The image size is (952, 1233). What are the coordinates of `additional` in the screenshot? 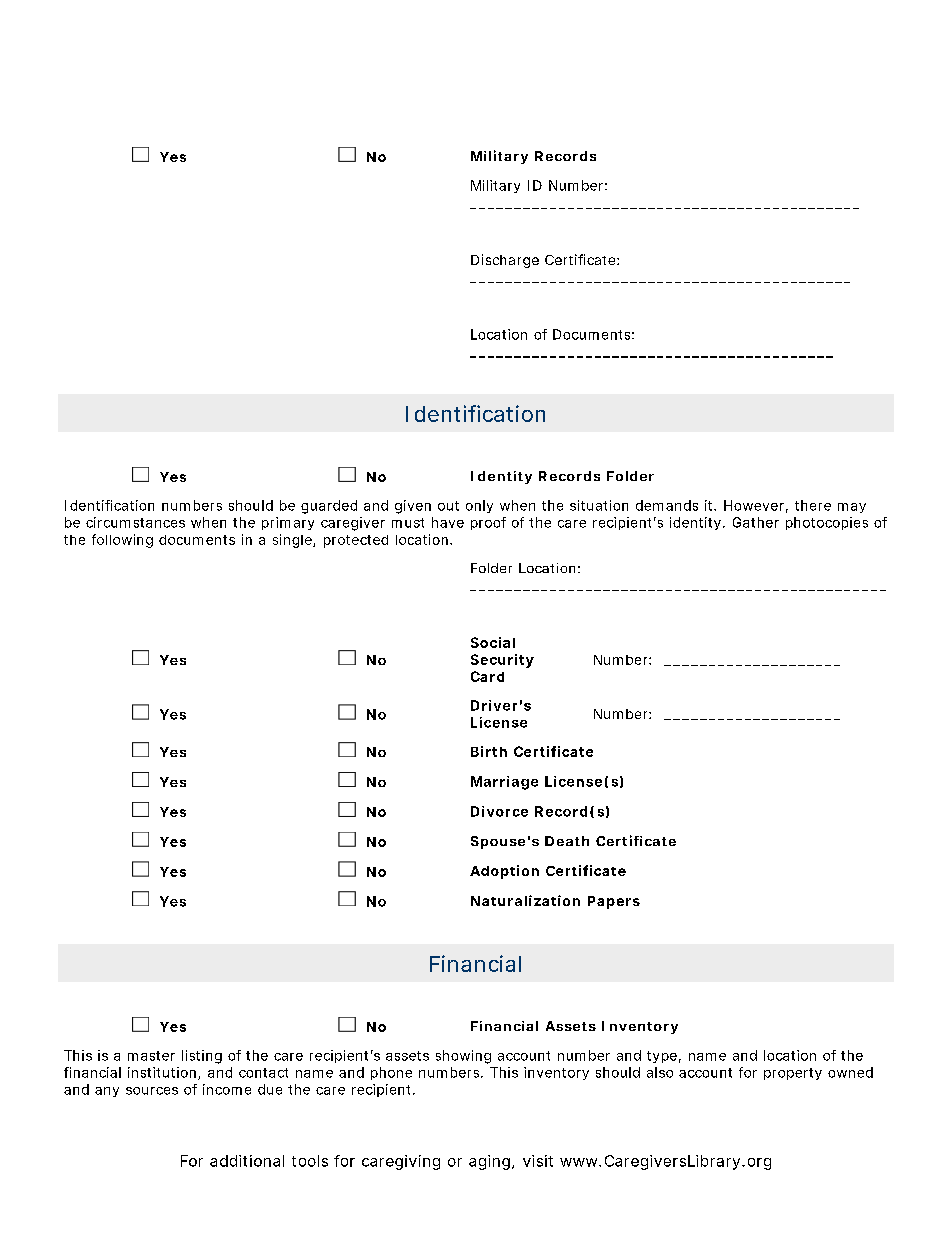 It's located at (247, 1161).
